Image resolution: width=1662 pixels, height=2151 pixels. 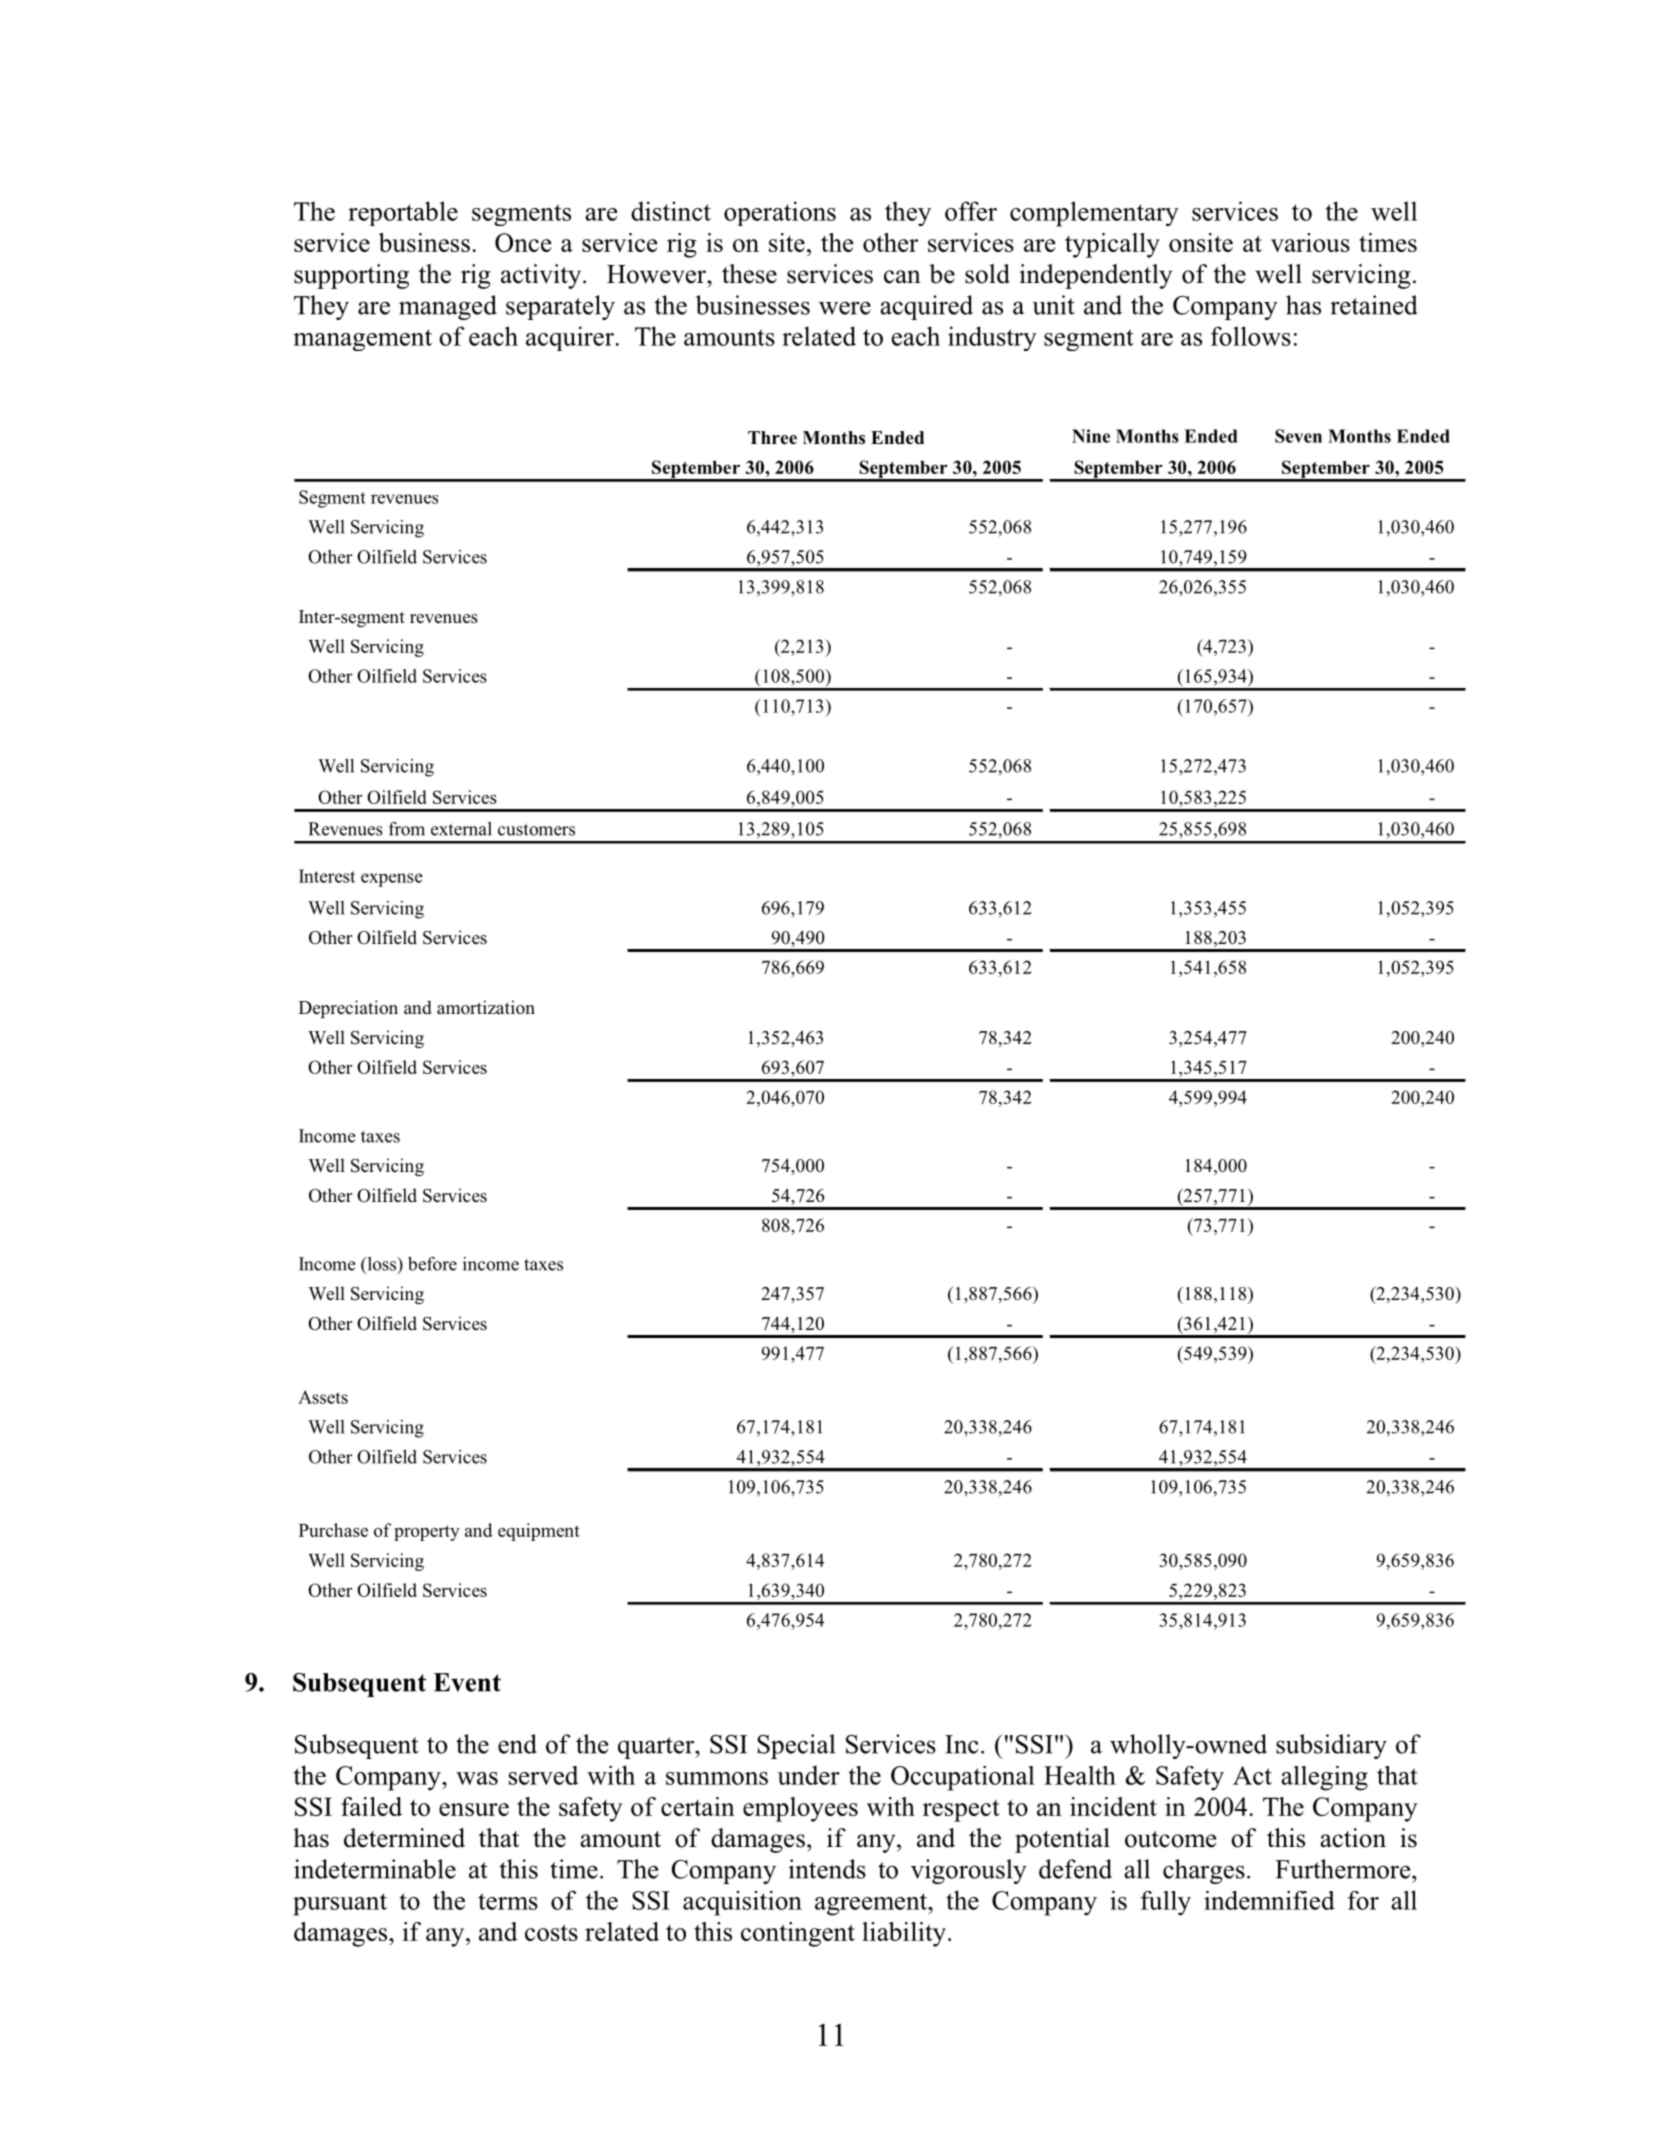 I want to click on customers, so click(x=536, y=830).
